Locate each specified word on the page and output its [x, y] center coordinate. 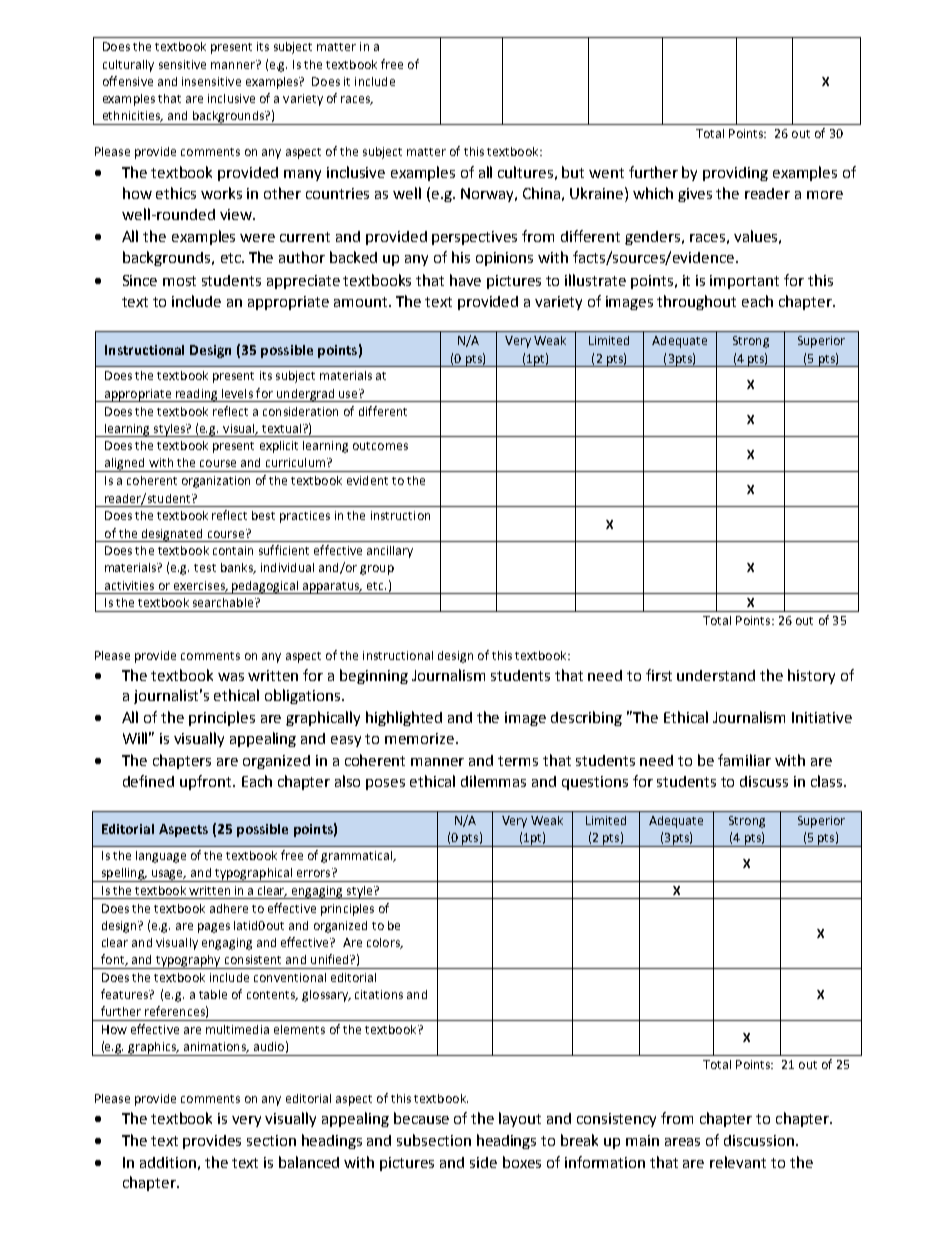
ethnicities [132, 116]
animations [216, 1047]
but [573, 172]
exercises [200, 586]
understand [716, 675]
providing [735, 174]
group [377, 570]
